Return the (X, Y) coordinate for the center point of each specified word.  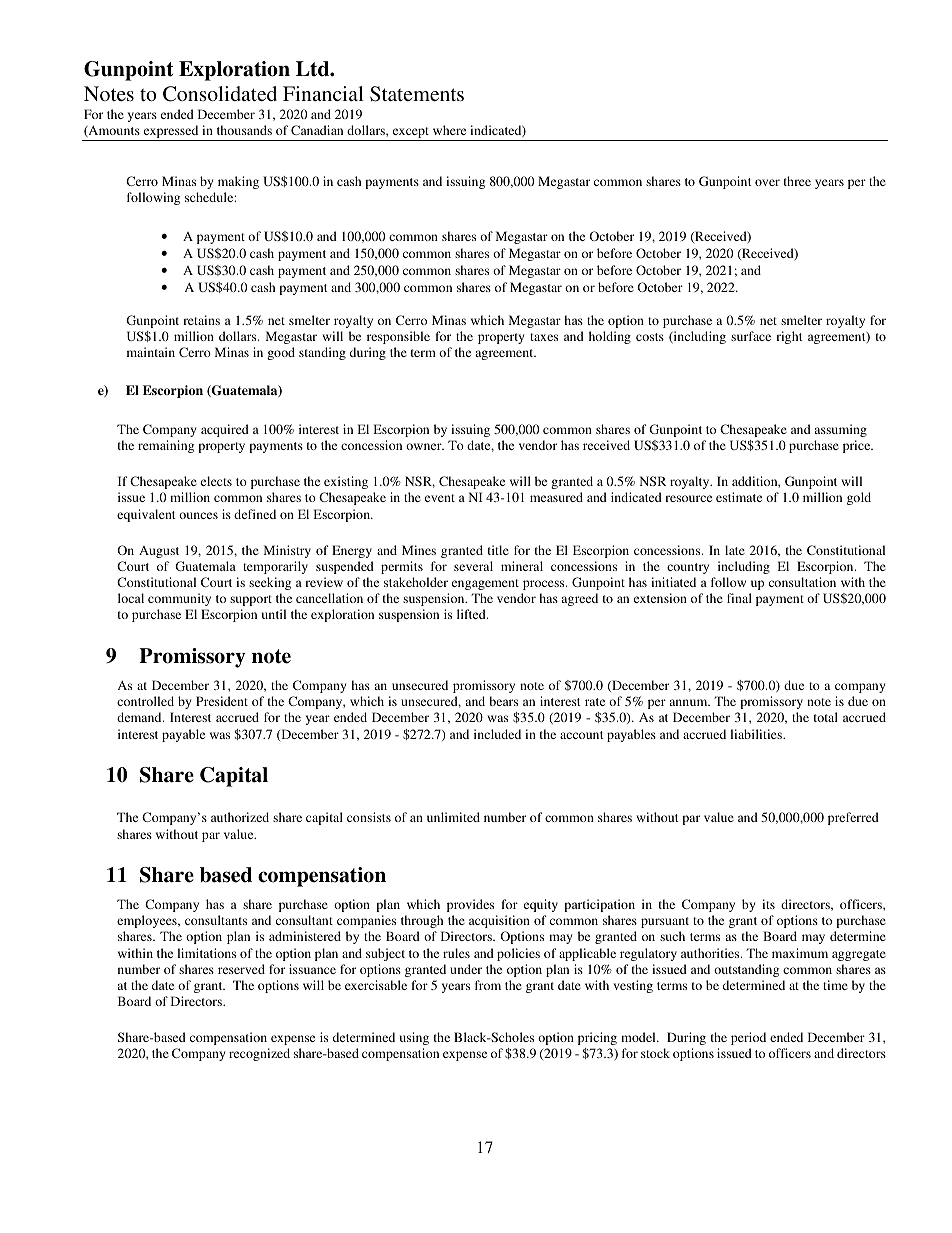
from (488, 985)
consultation (802, 582)
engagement (485, 584)
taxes (544, 337)
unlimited (453, 817)
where (449, 130)
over (767, 182)
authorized (240, 817)
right (789, 337)
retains (201, 320)
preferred (853, 818)
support (251, 600)
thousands (244, 130)
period (748, 1038)
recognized (259, 1054)
